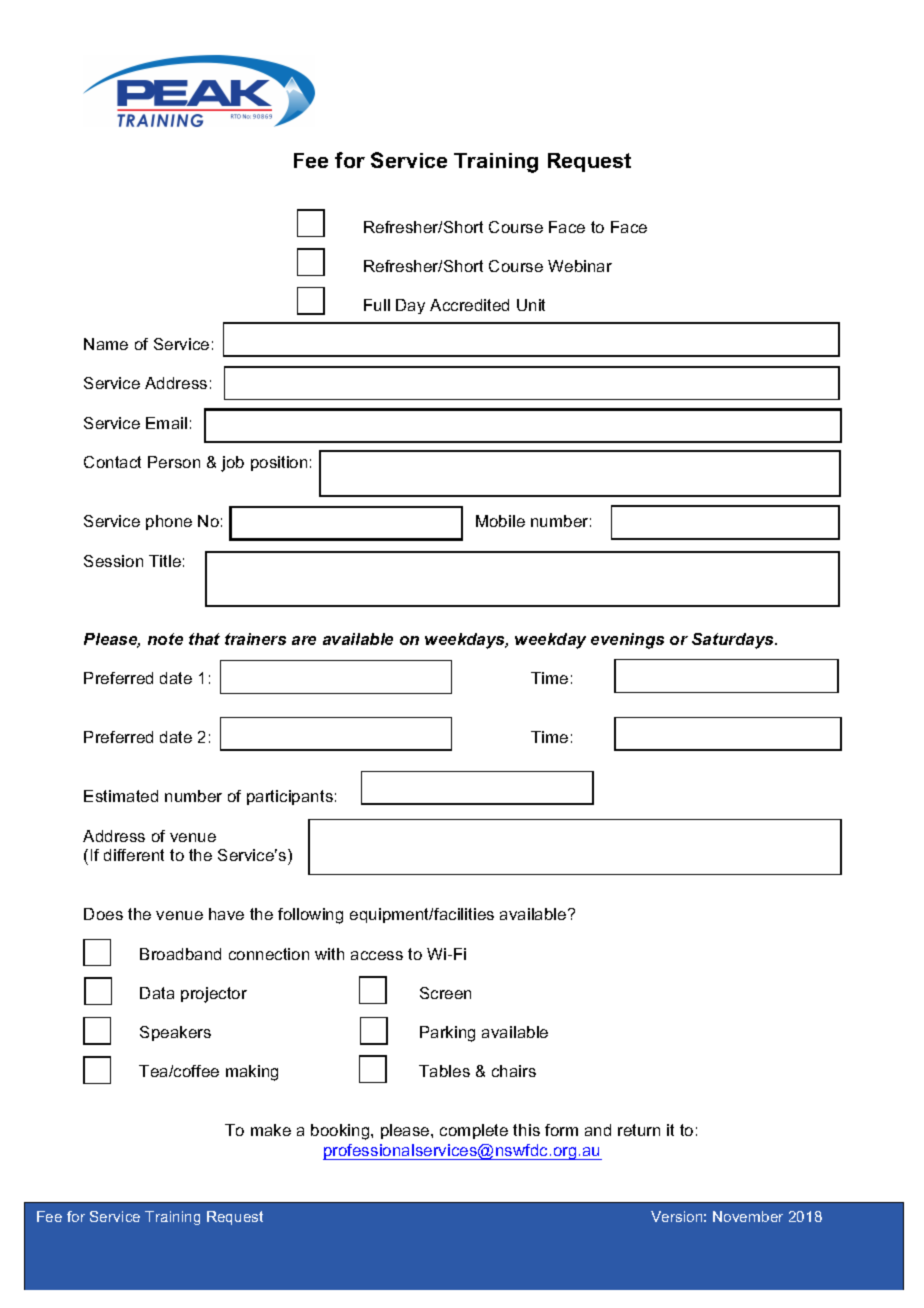 Image resolution: width=924 pixels, height=1308 pixels. What do you see at coordinates (474, 1131) in the screenshot?
I see `complete` at bounding box center [474, 1131].
